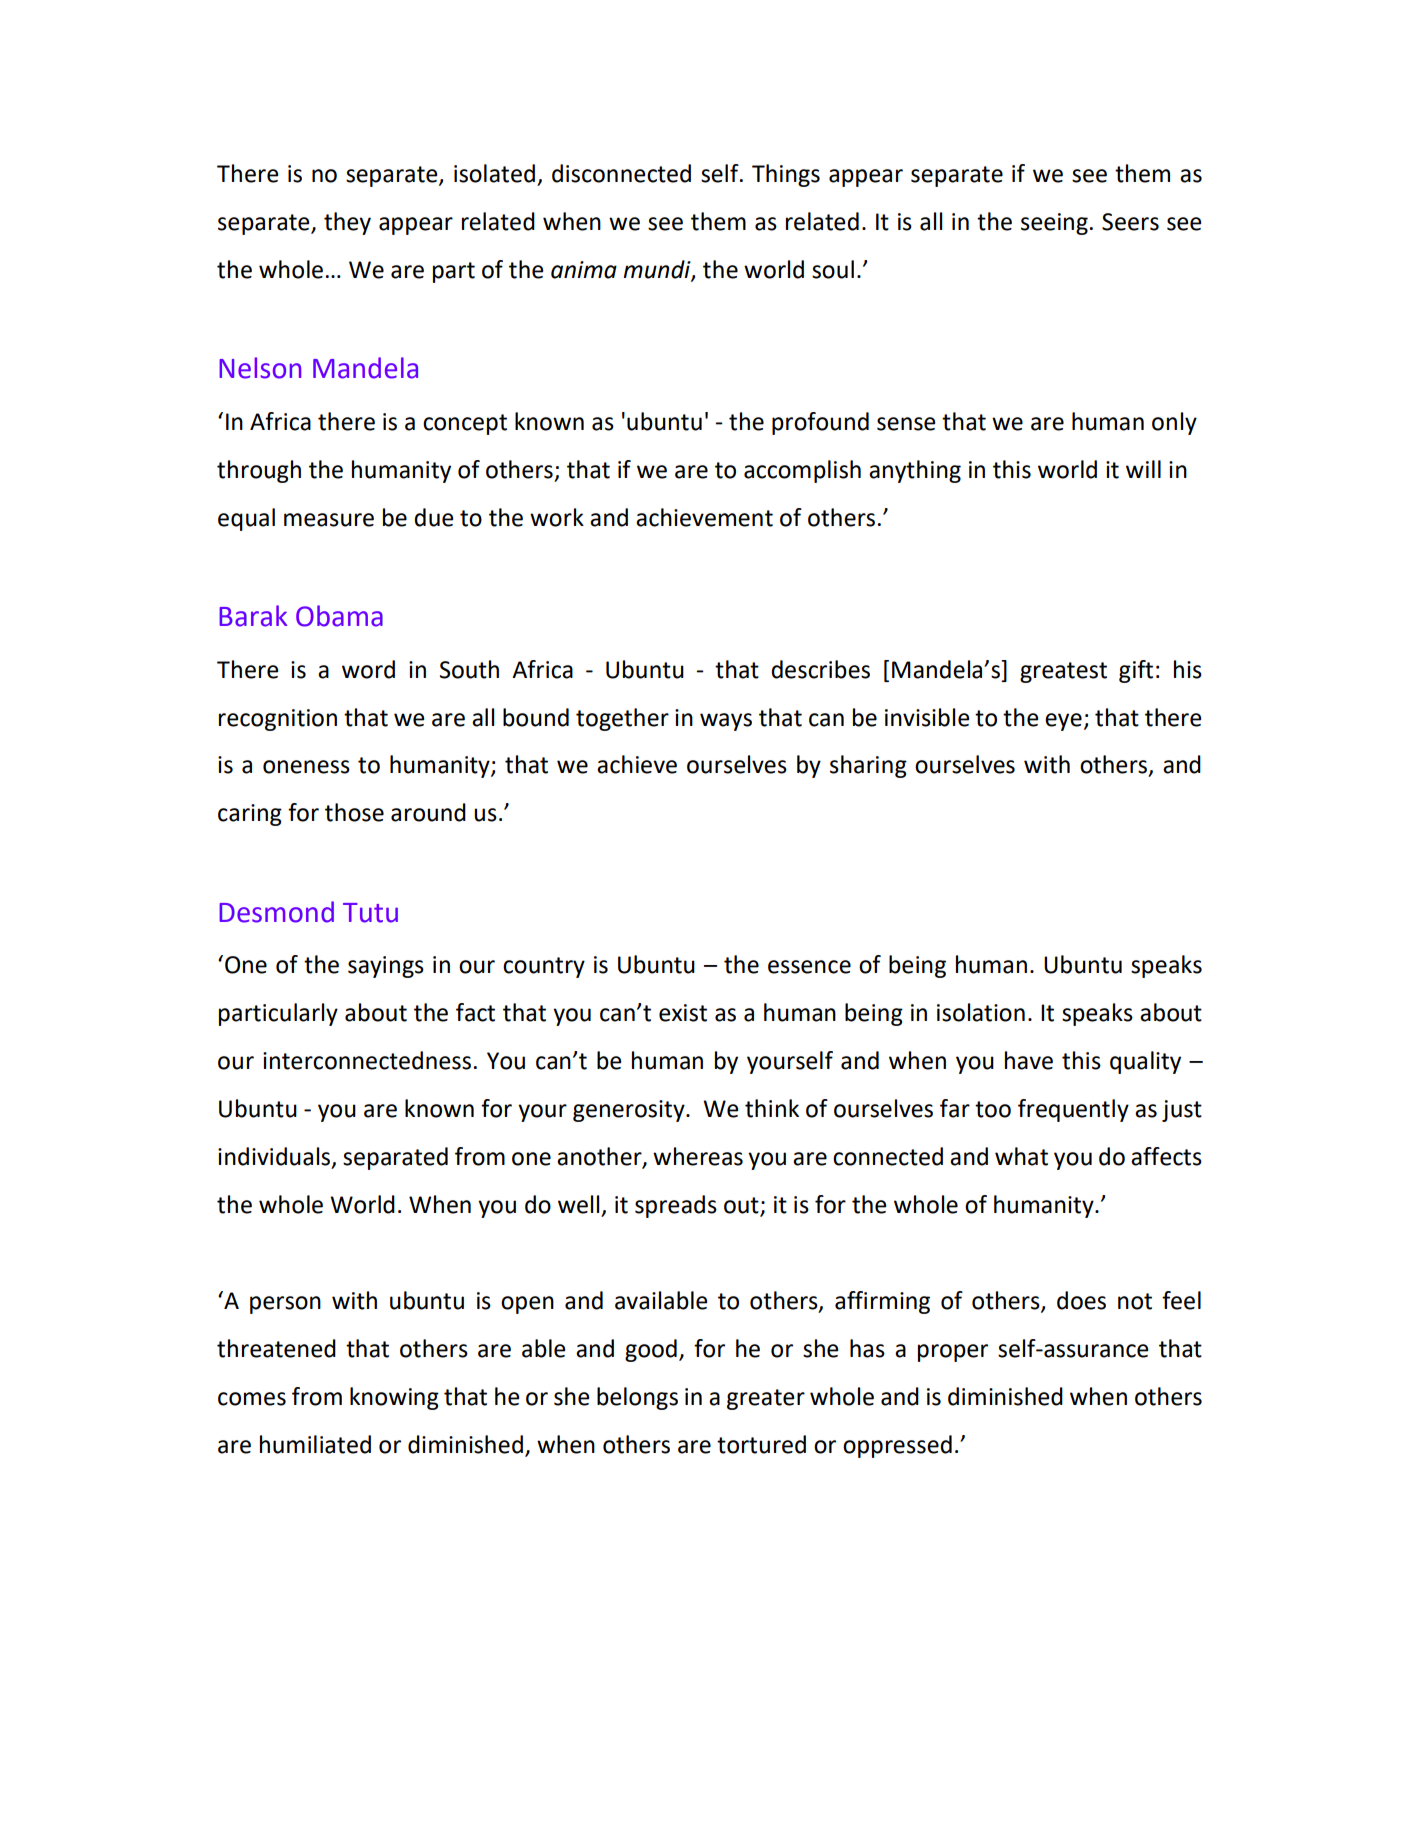 This image has height=1839, width=1421. I want to click on have, so click(1029, 1060).
